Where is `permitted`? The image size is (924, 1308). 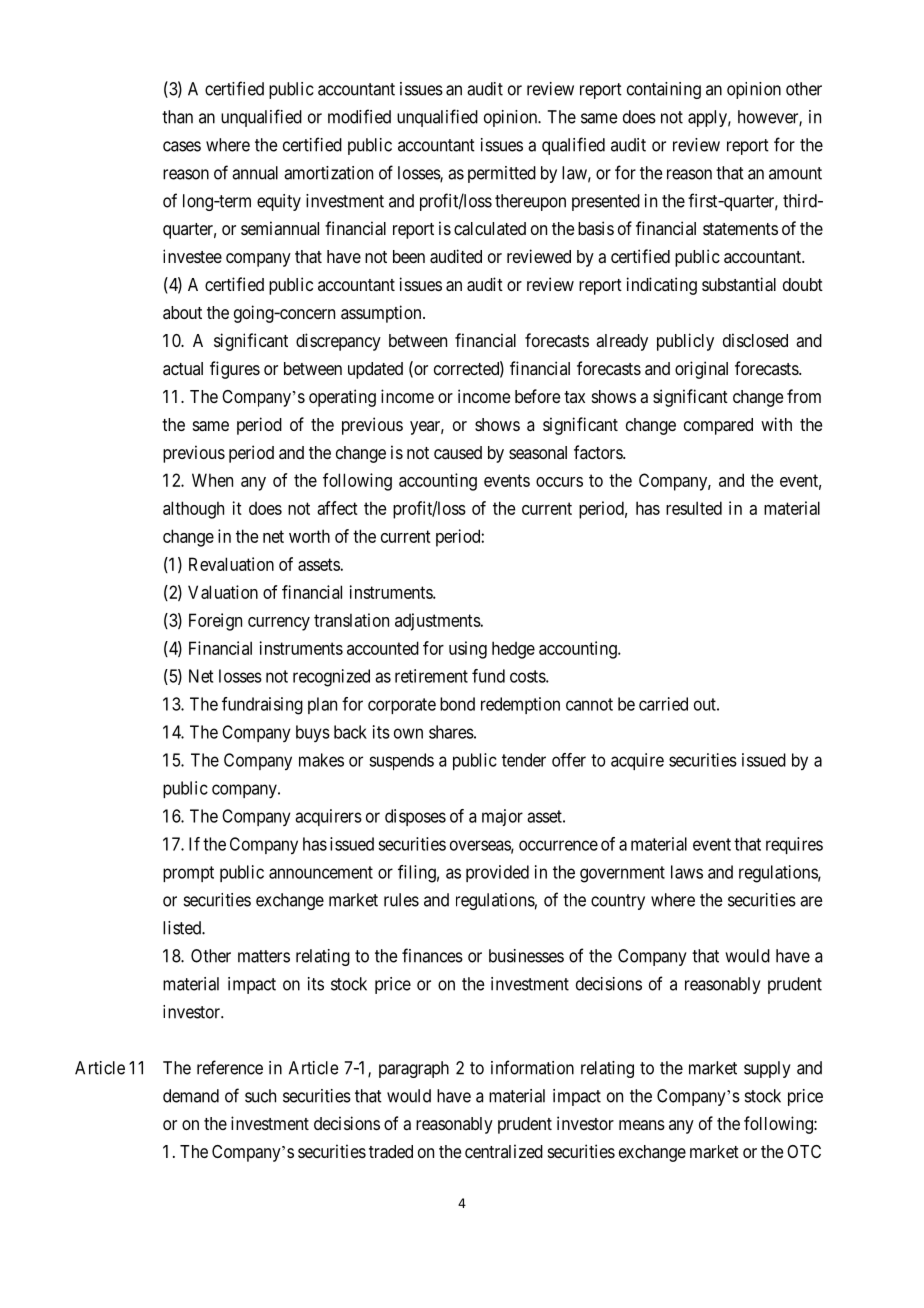 permitted is located at coordinates (502, 174).
